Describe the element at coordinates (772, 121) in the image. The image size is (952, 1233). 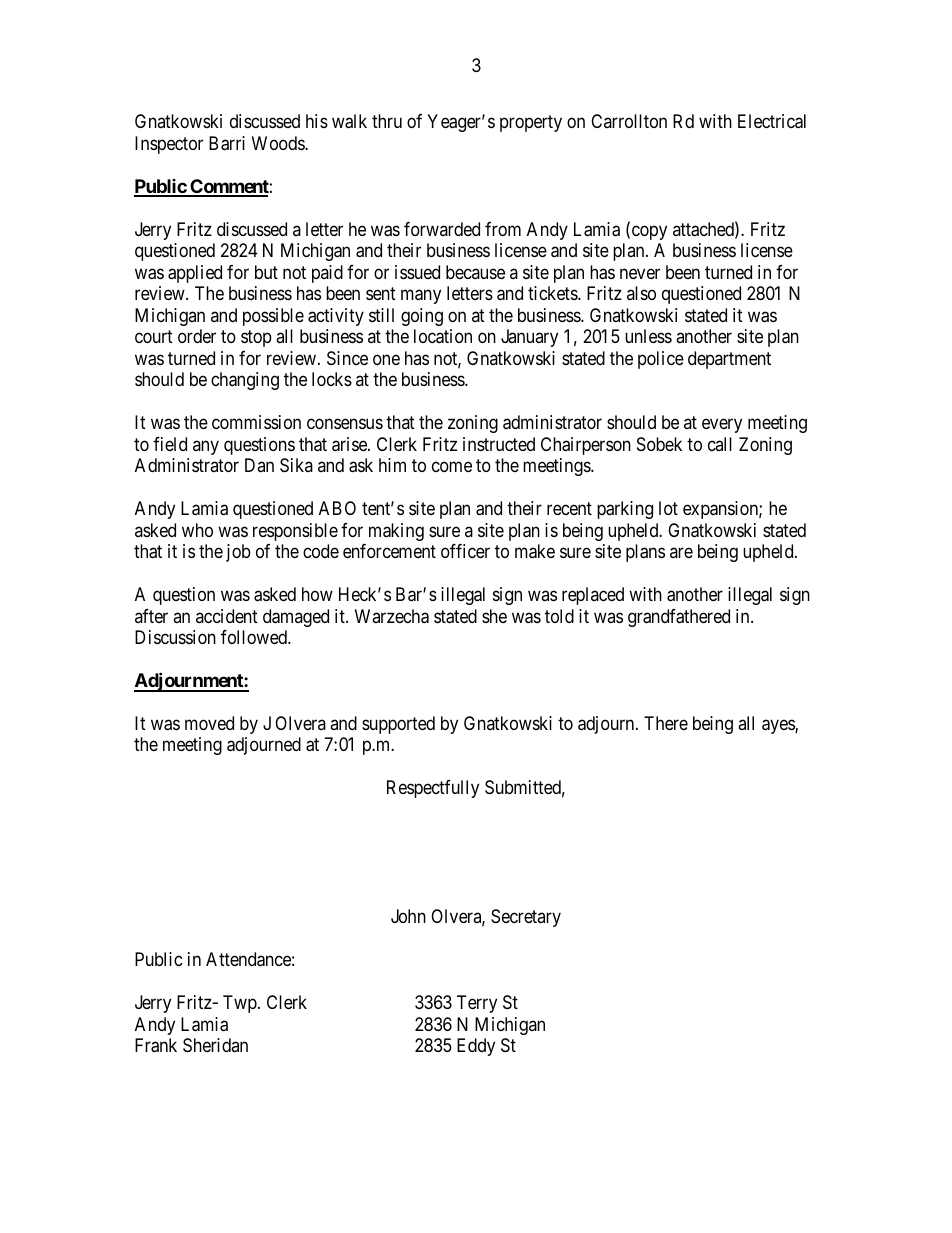
I see `Electrical` at that location.
